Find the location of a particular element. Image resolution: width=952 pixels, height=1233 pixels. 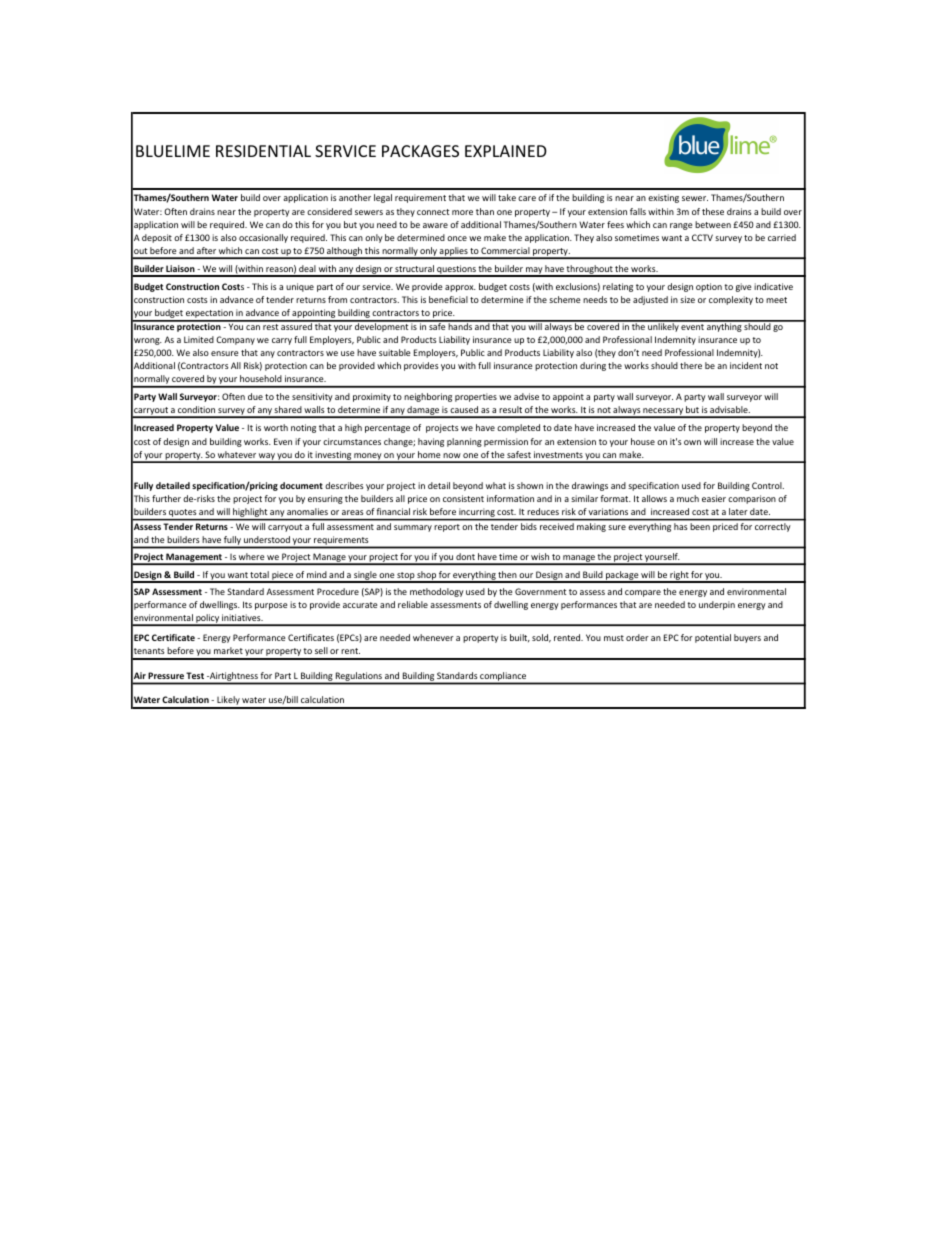

option is located at coordinates (709, 287).
